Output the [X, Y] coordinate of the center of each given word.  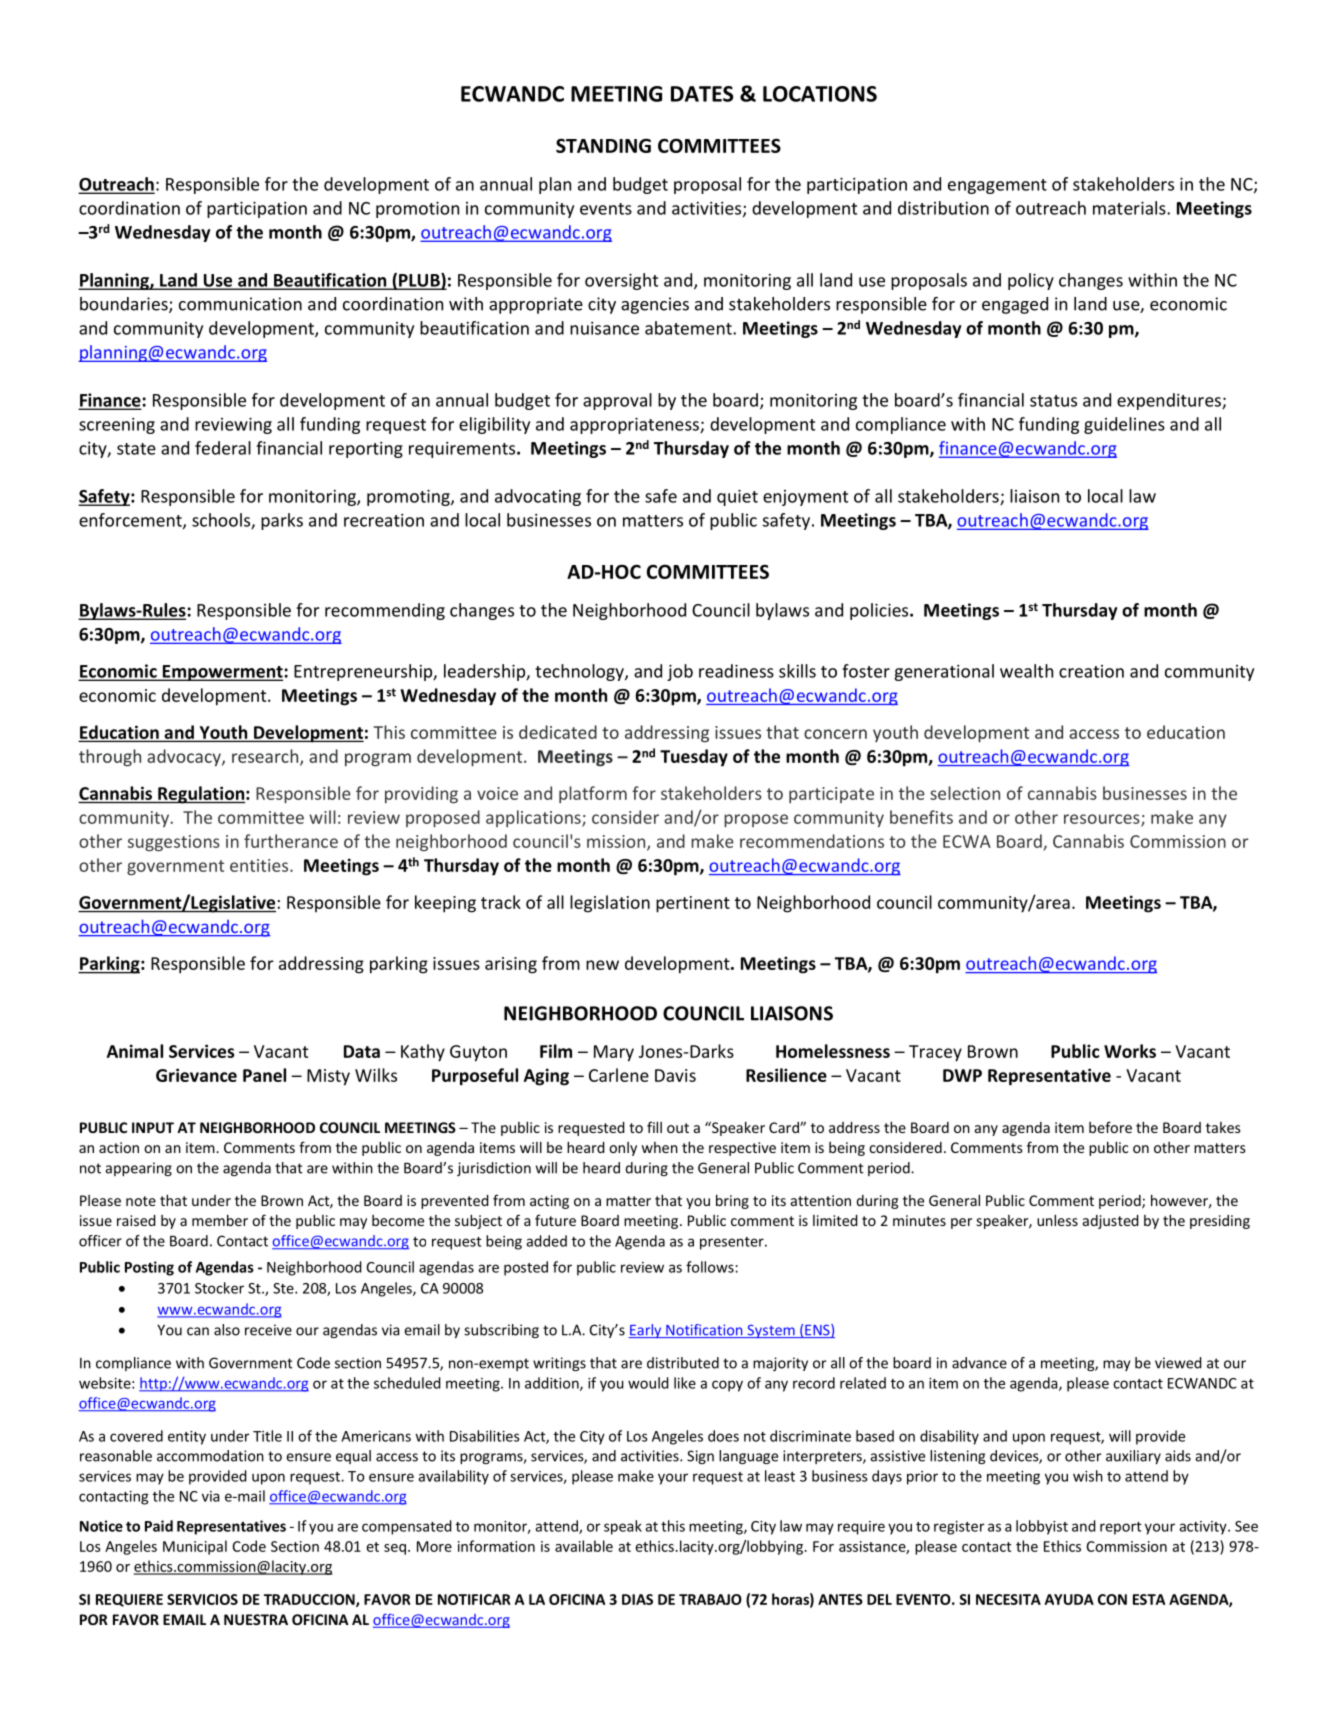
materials [1130, 208]
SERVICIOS [202, 1599]
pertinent [693, 904]
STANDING [603, 145]
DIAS [637, 1599]
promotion [417, 209]
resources [1103, 820]
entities [260, 865]
